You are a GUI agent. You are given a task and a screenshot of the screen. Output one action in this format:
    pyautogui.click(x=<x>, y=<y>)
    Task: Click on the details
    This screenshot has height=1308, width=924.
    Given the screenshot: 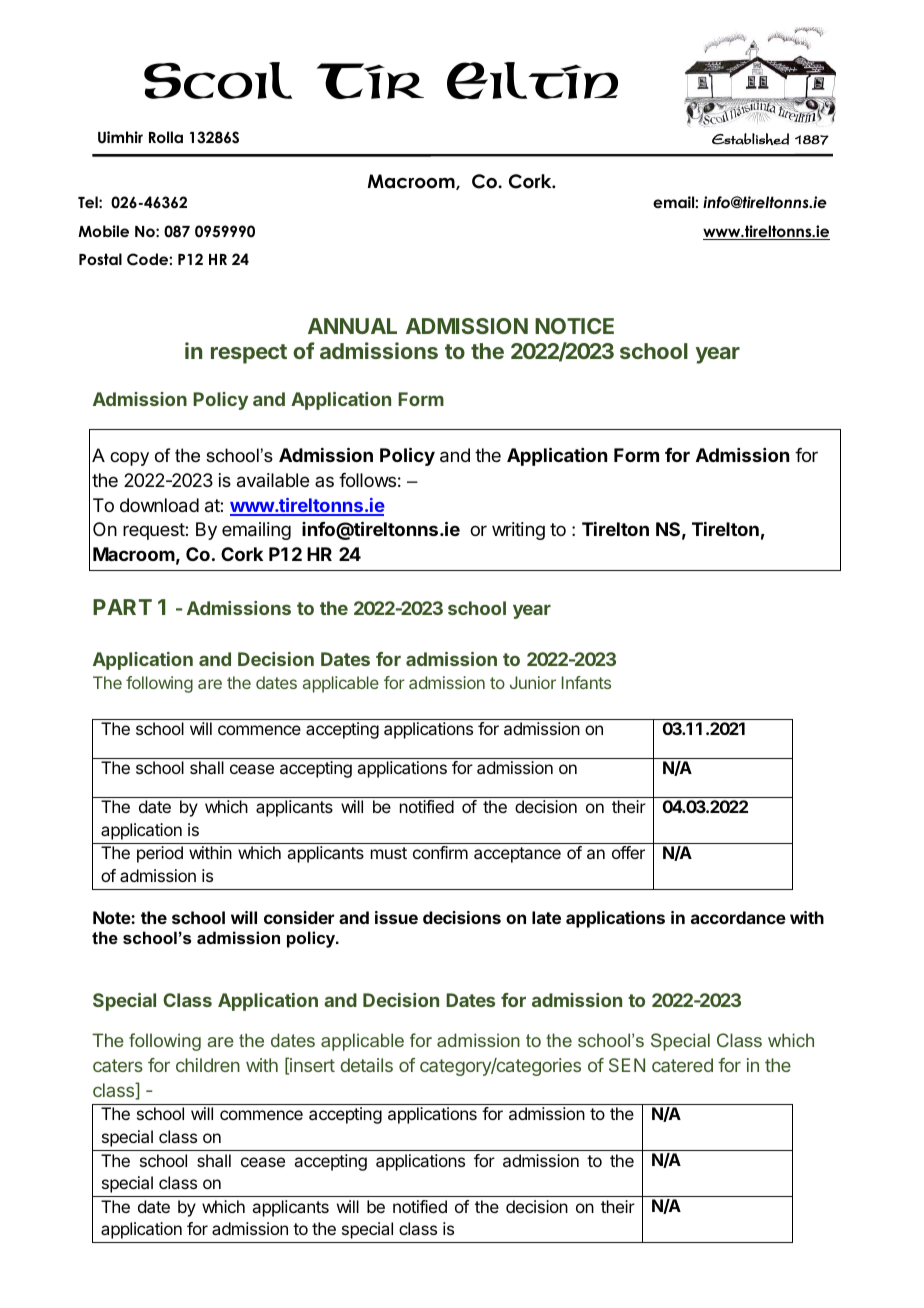 What is the action you would take?
    pyautogui.click(x=367, y=1065)
